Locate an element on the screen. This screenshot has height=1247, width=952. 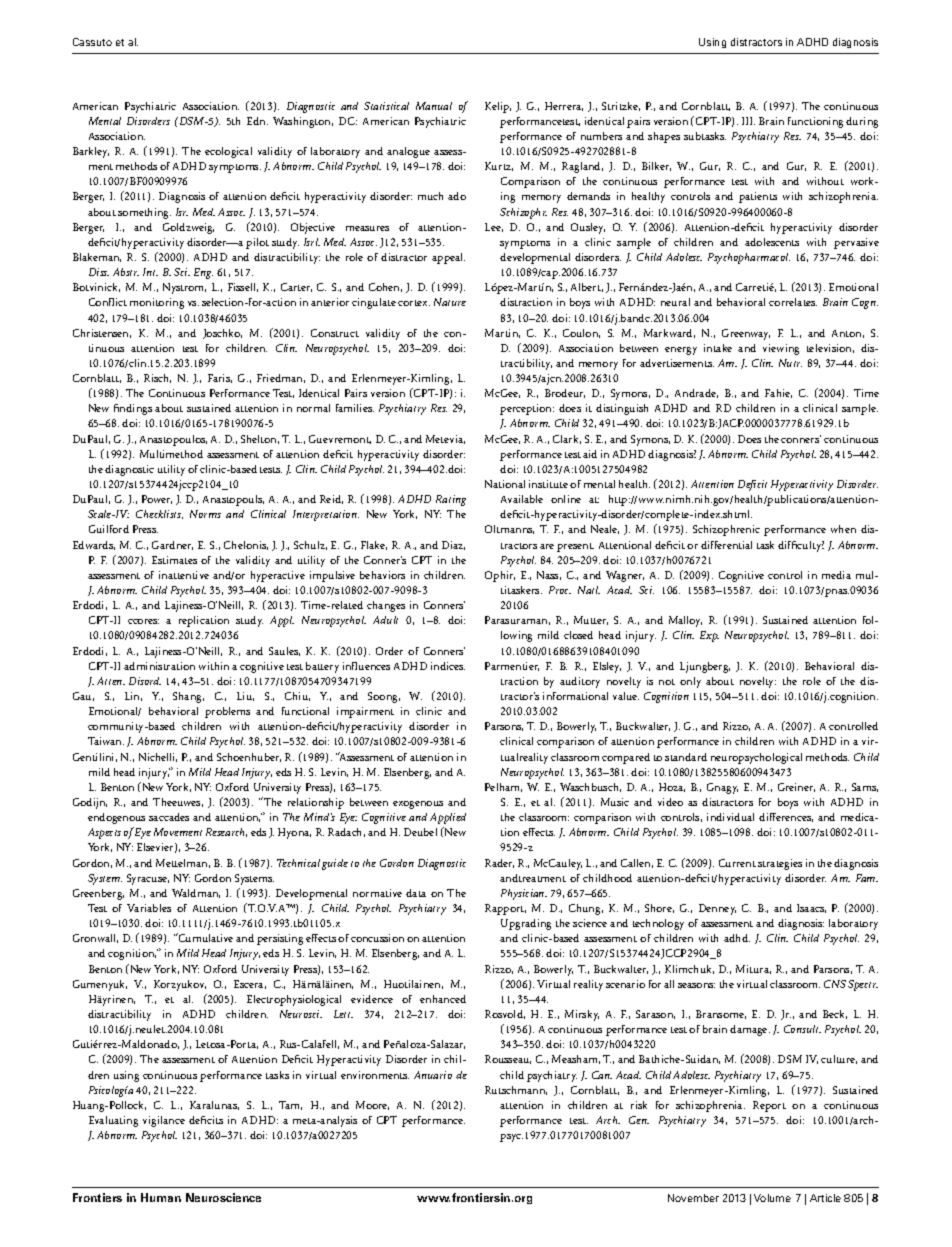
Nutr is located at coordinates (790, 363).
